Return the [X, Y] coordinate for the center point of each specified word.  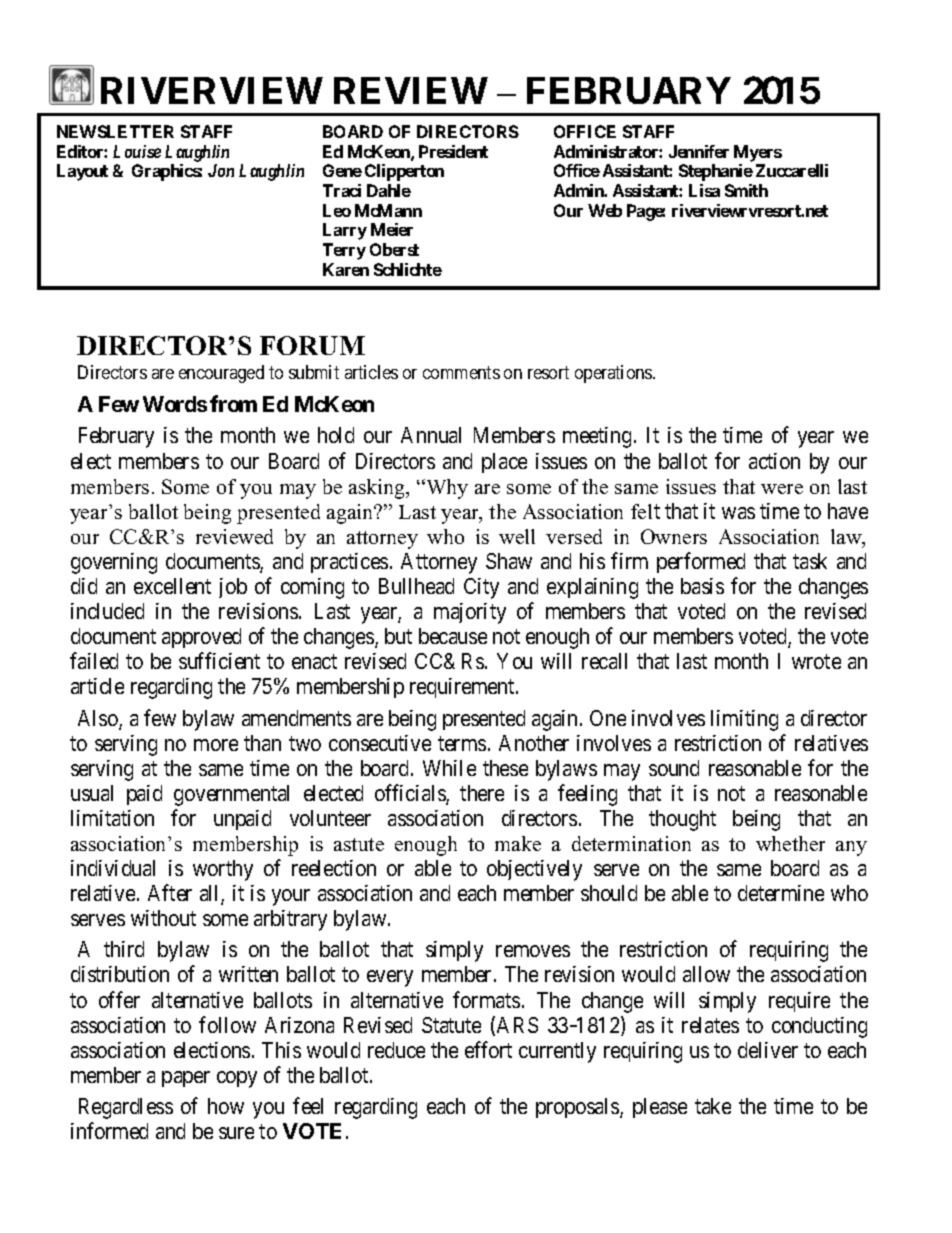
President [453, 151]
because [453, 636]
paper [186, 1079]
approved [201, 638]
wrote [816, 662]
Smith [746, 190]
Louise [137, 151]
